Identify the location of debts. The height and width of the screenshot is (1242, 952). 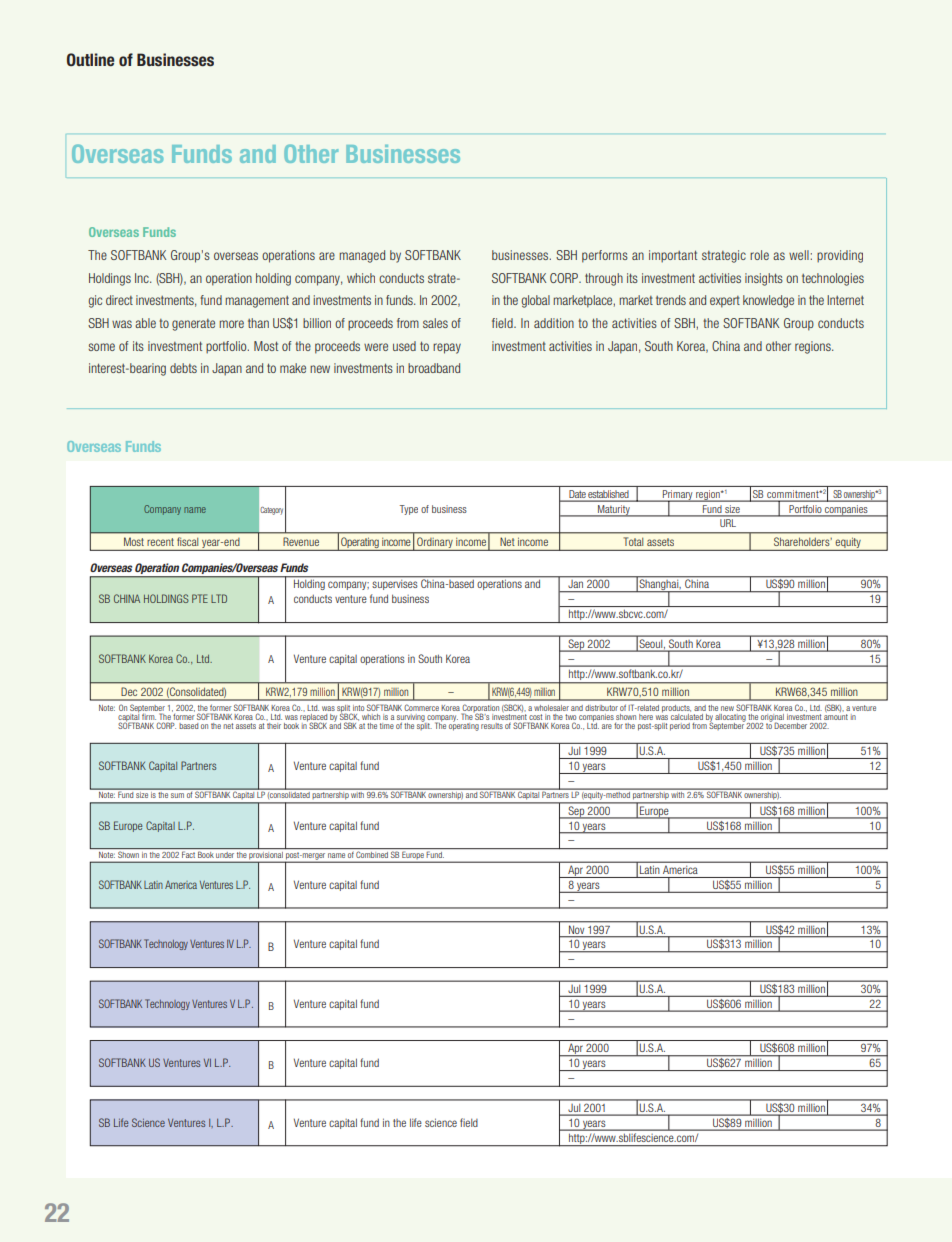
(183, 368).
